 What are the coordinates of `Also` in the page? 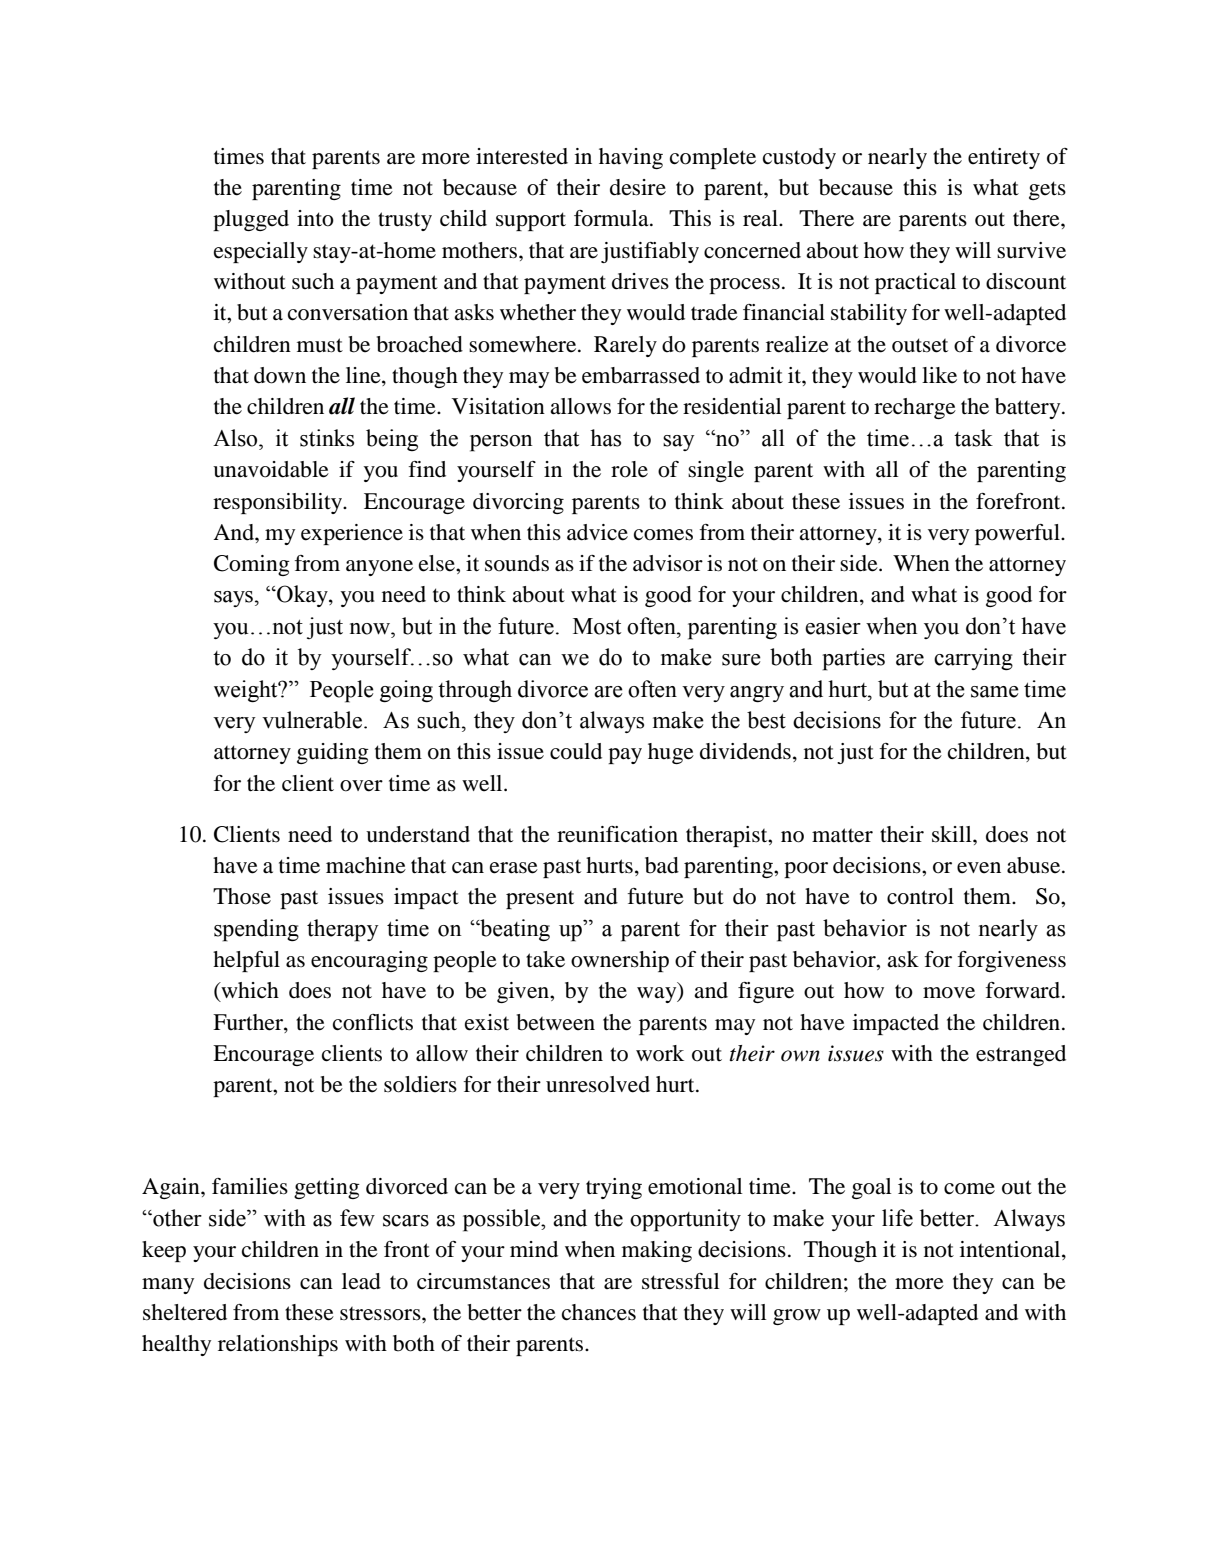 It's located at (236, 438).
